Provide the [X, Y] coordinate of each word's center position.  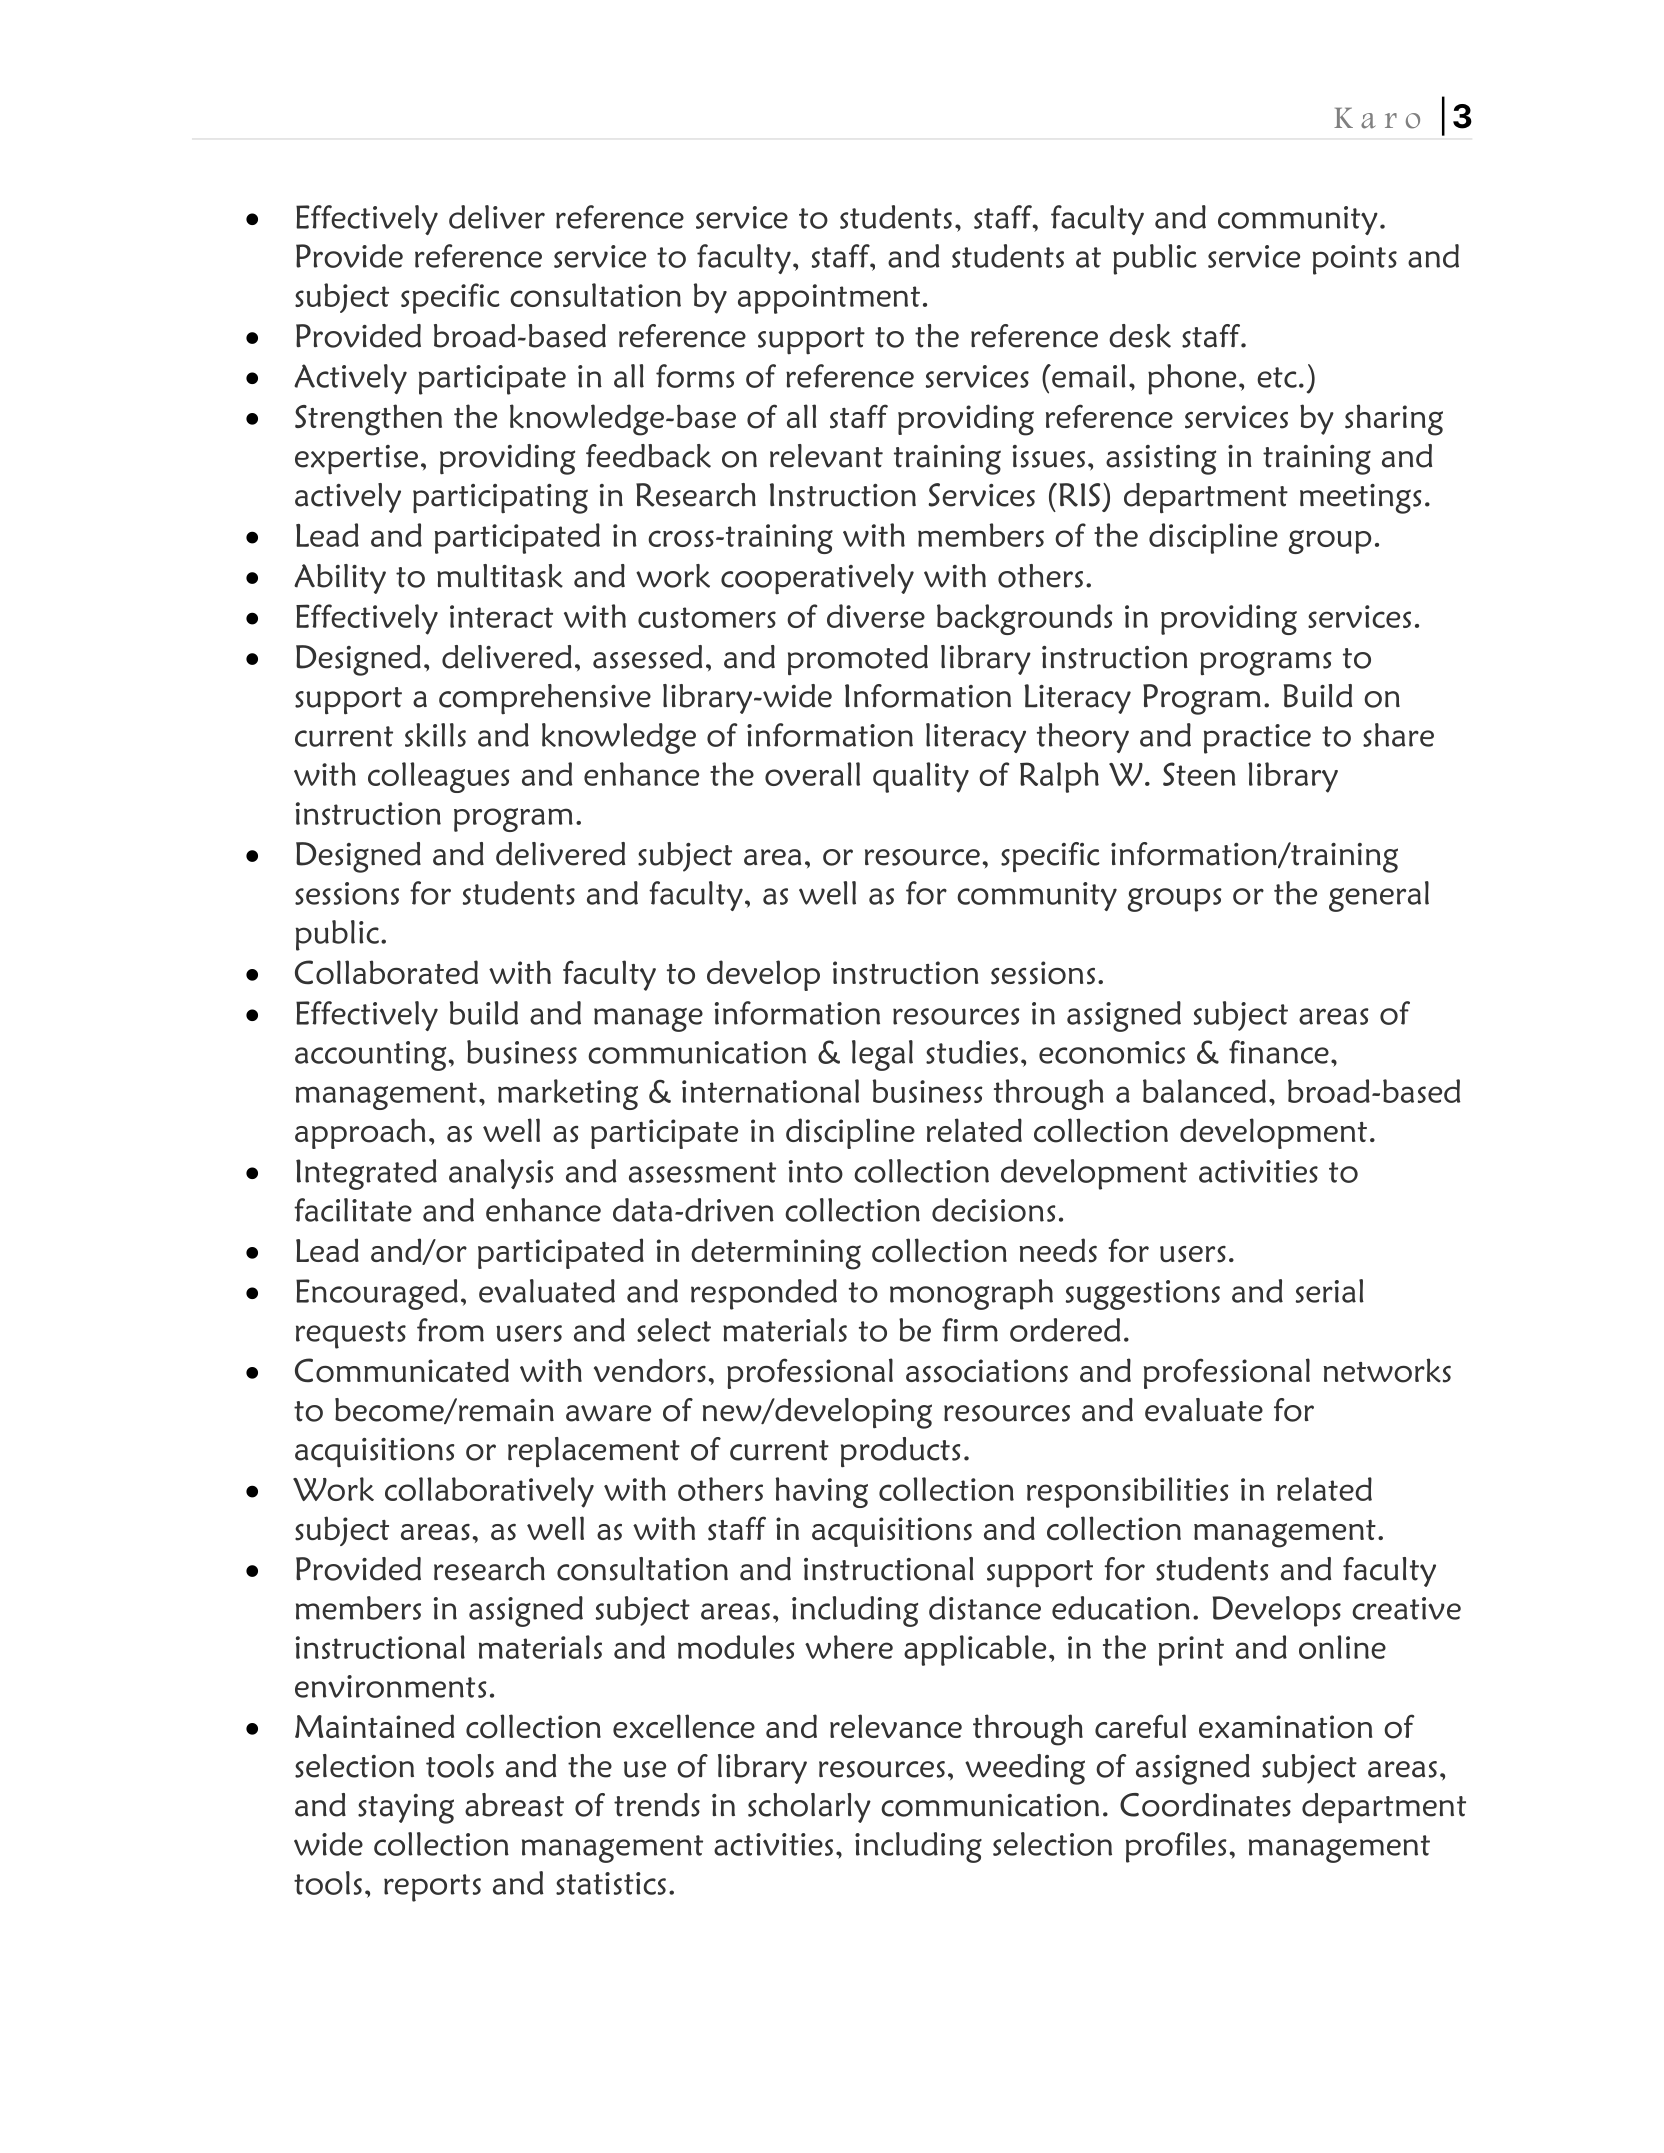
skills [435, 735]
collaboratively [489, 1492]
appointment [829, 299]
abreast [514, 1805]
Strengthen [368, 420]
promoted [858, 660]
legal [882, 1055]
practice [1257, 739]
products [901, 1452]
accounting [372, 1056]
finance [1279, 1052]
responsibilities [1128, 1492]
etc [1277, 377]
